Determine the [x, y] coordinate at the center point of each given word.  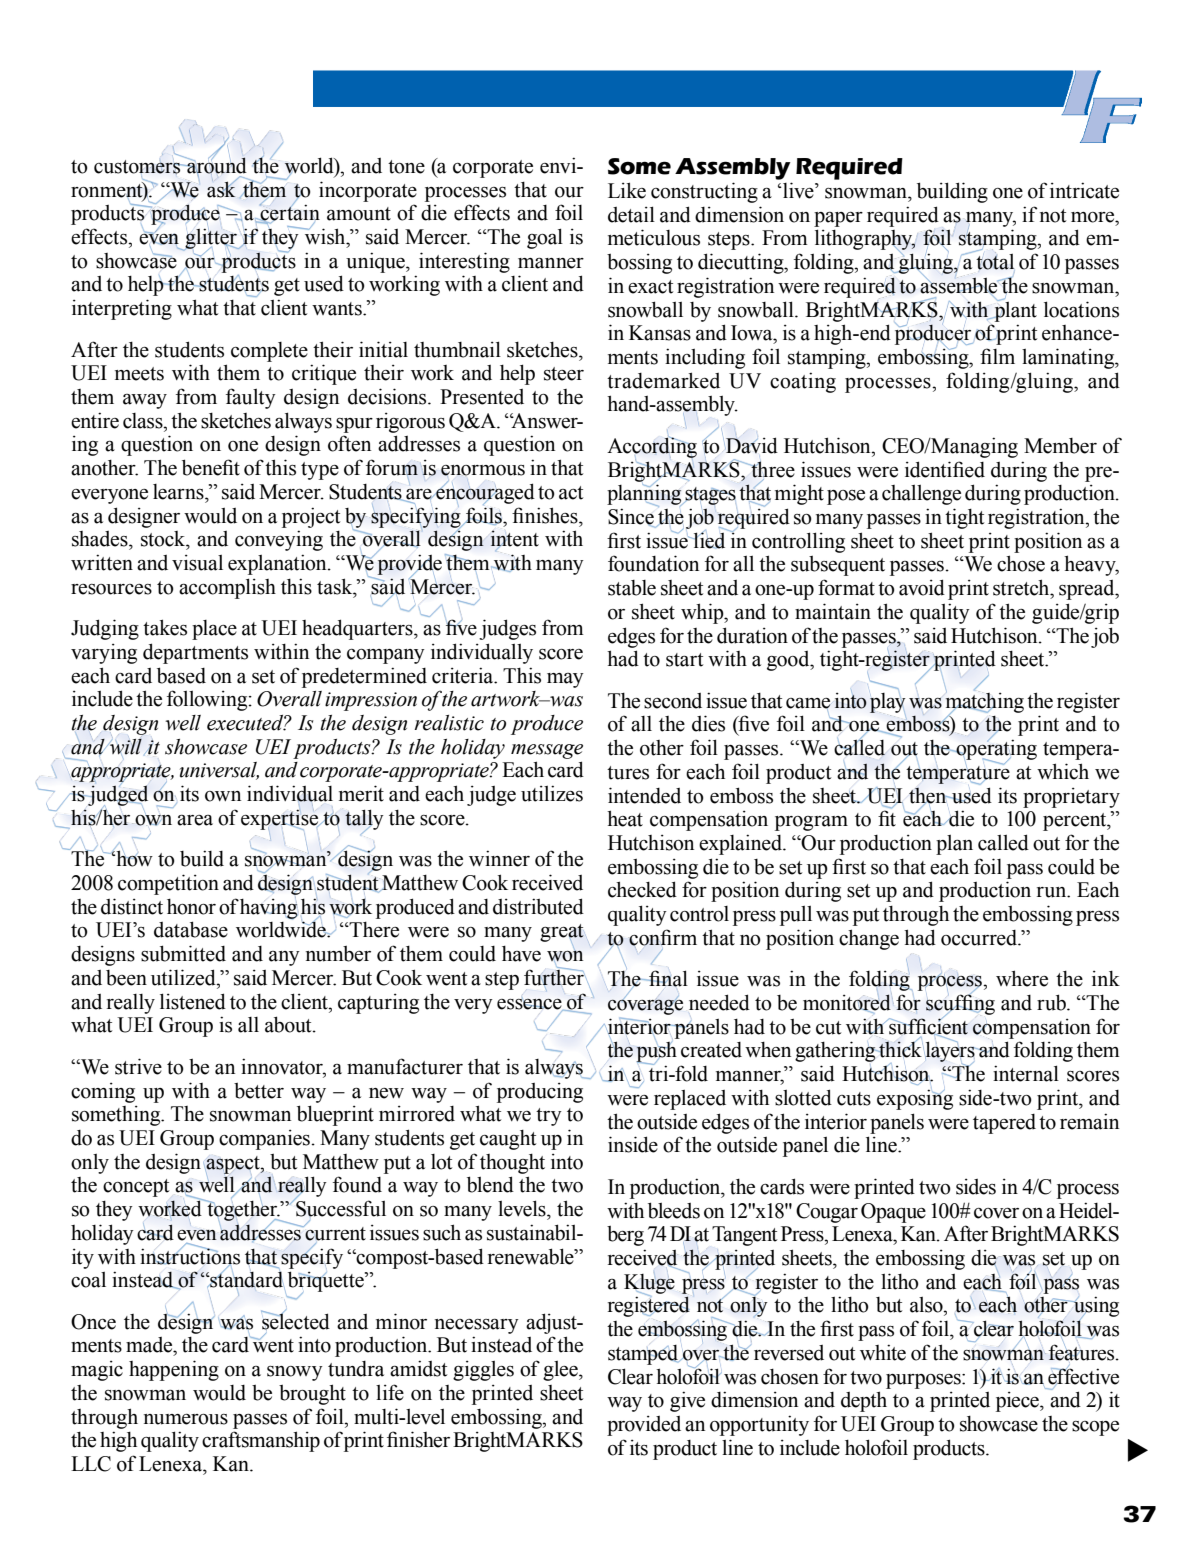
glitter [211, 239]
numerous [186, 1419]
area [195, 820]
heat [625, 818]
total [994, 260]
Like [627, 190]
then [929, 796]
